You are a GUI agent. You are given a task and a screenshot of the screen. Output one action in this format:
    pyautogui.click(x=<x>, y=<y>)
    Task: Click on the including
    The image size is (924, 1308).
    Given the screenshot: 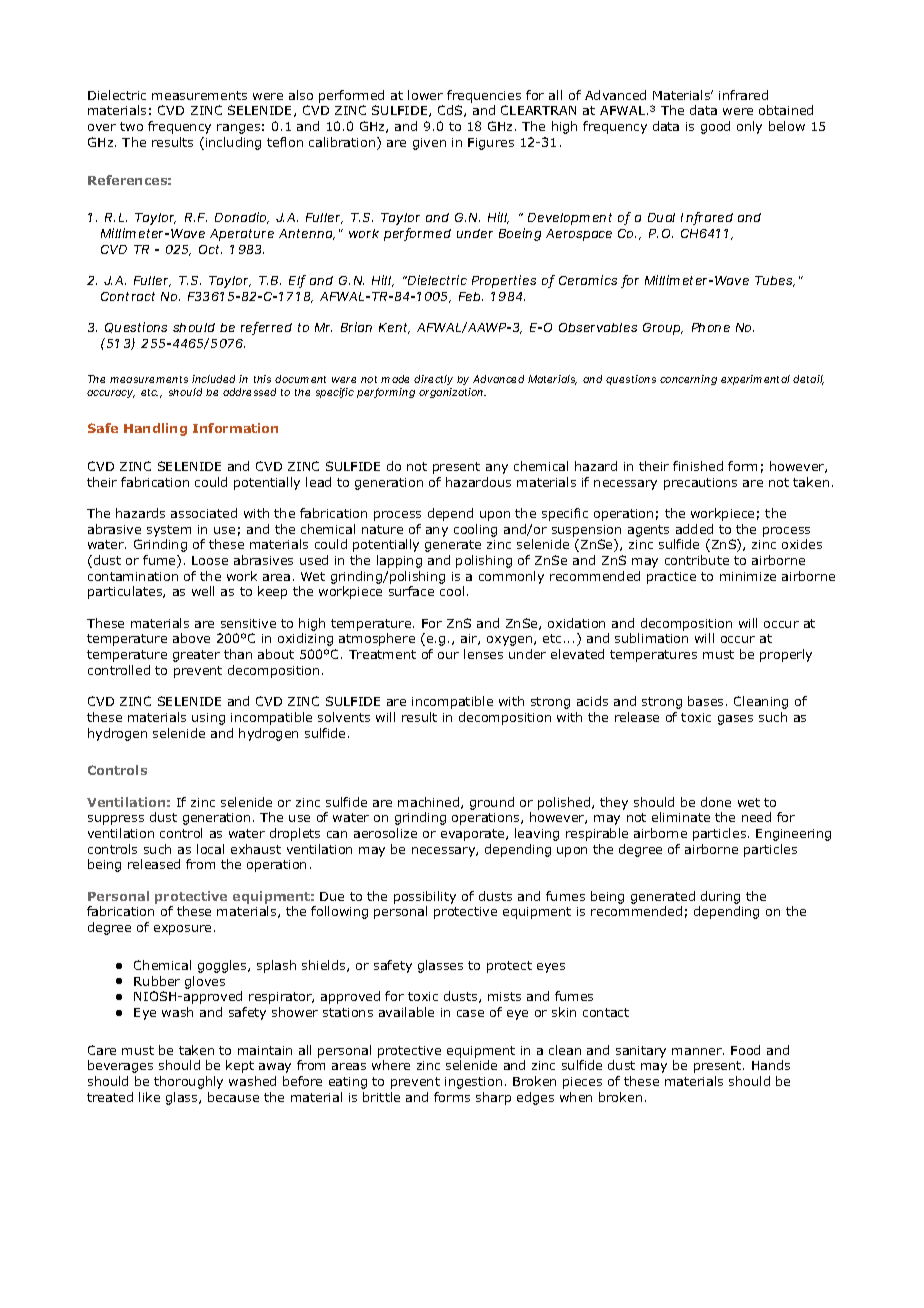 What is the action you would take?
    pyautogui.click(x=233, y=143)
